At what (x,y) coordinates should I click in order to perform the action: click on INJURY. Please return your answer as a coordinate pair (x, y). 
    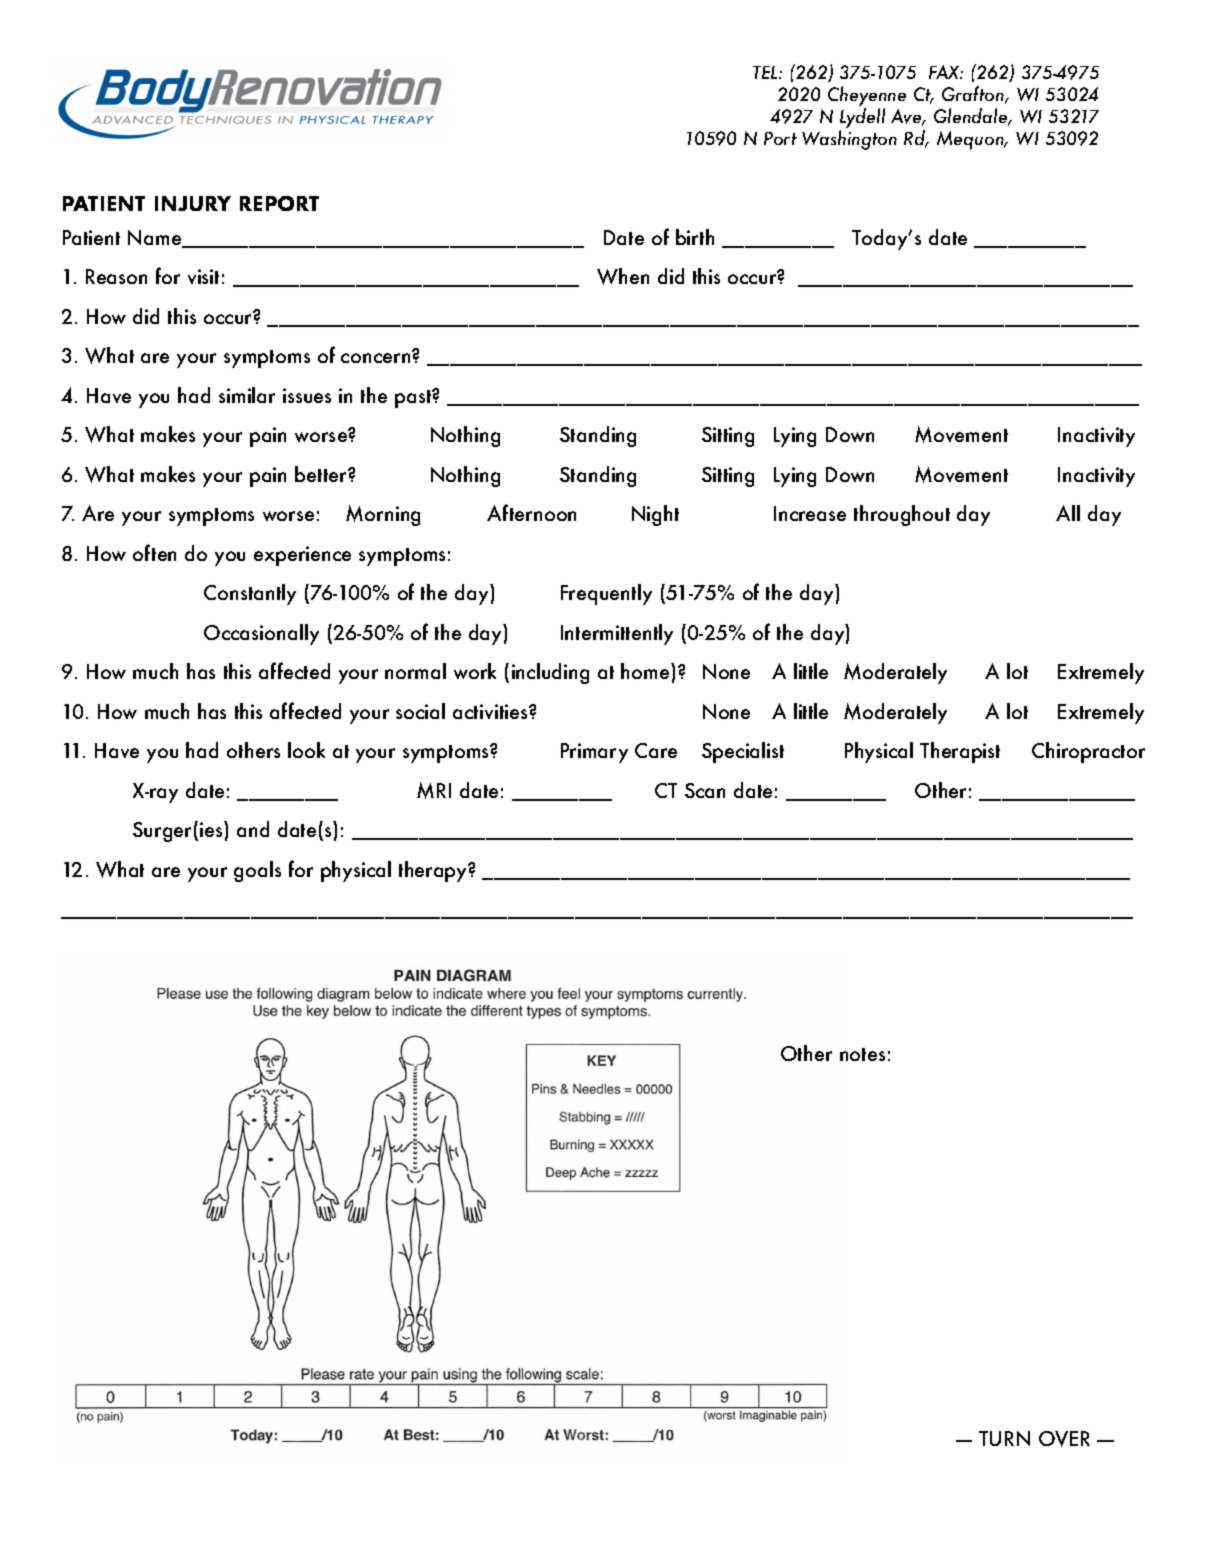
    Looking at the image, I should click on (193, 203).
